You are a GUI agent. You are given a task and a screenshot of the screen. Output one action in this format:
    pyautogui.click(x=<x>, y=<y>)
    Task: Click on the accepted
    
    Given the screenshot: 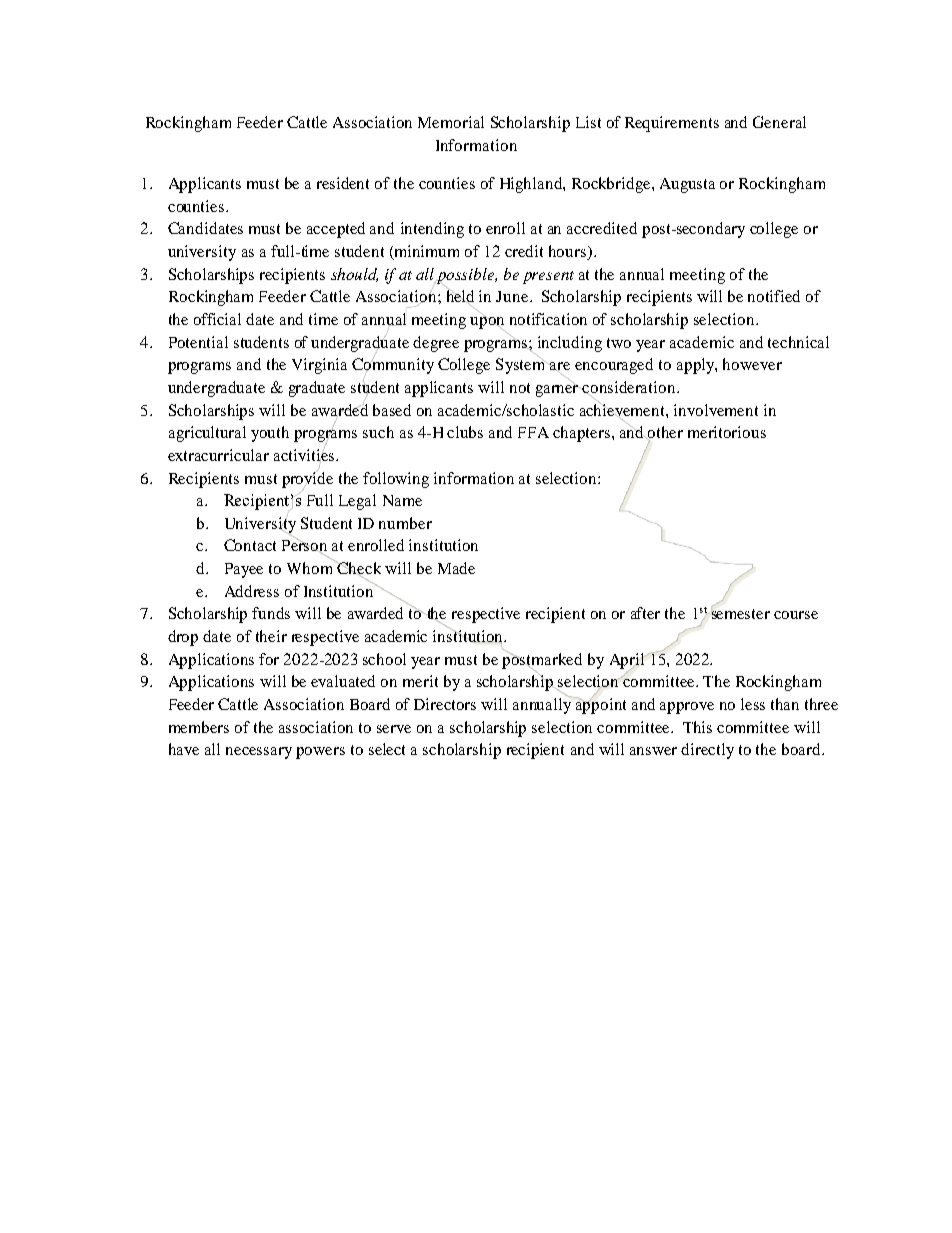 What is the action you would take?
    pyautogui.click(x=336, y=230)
